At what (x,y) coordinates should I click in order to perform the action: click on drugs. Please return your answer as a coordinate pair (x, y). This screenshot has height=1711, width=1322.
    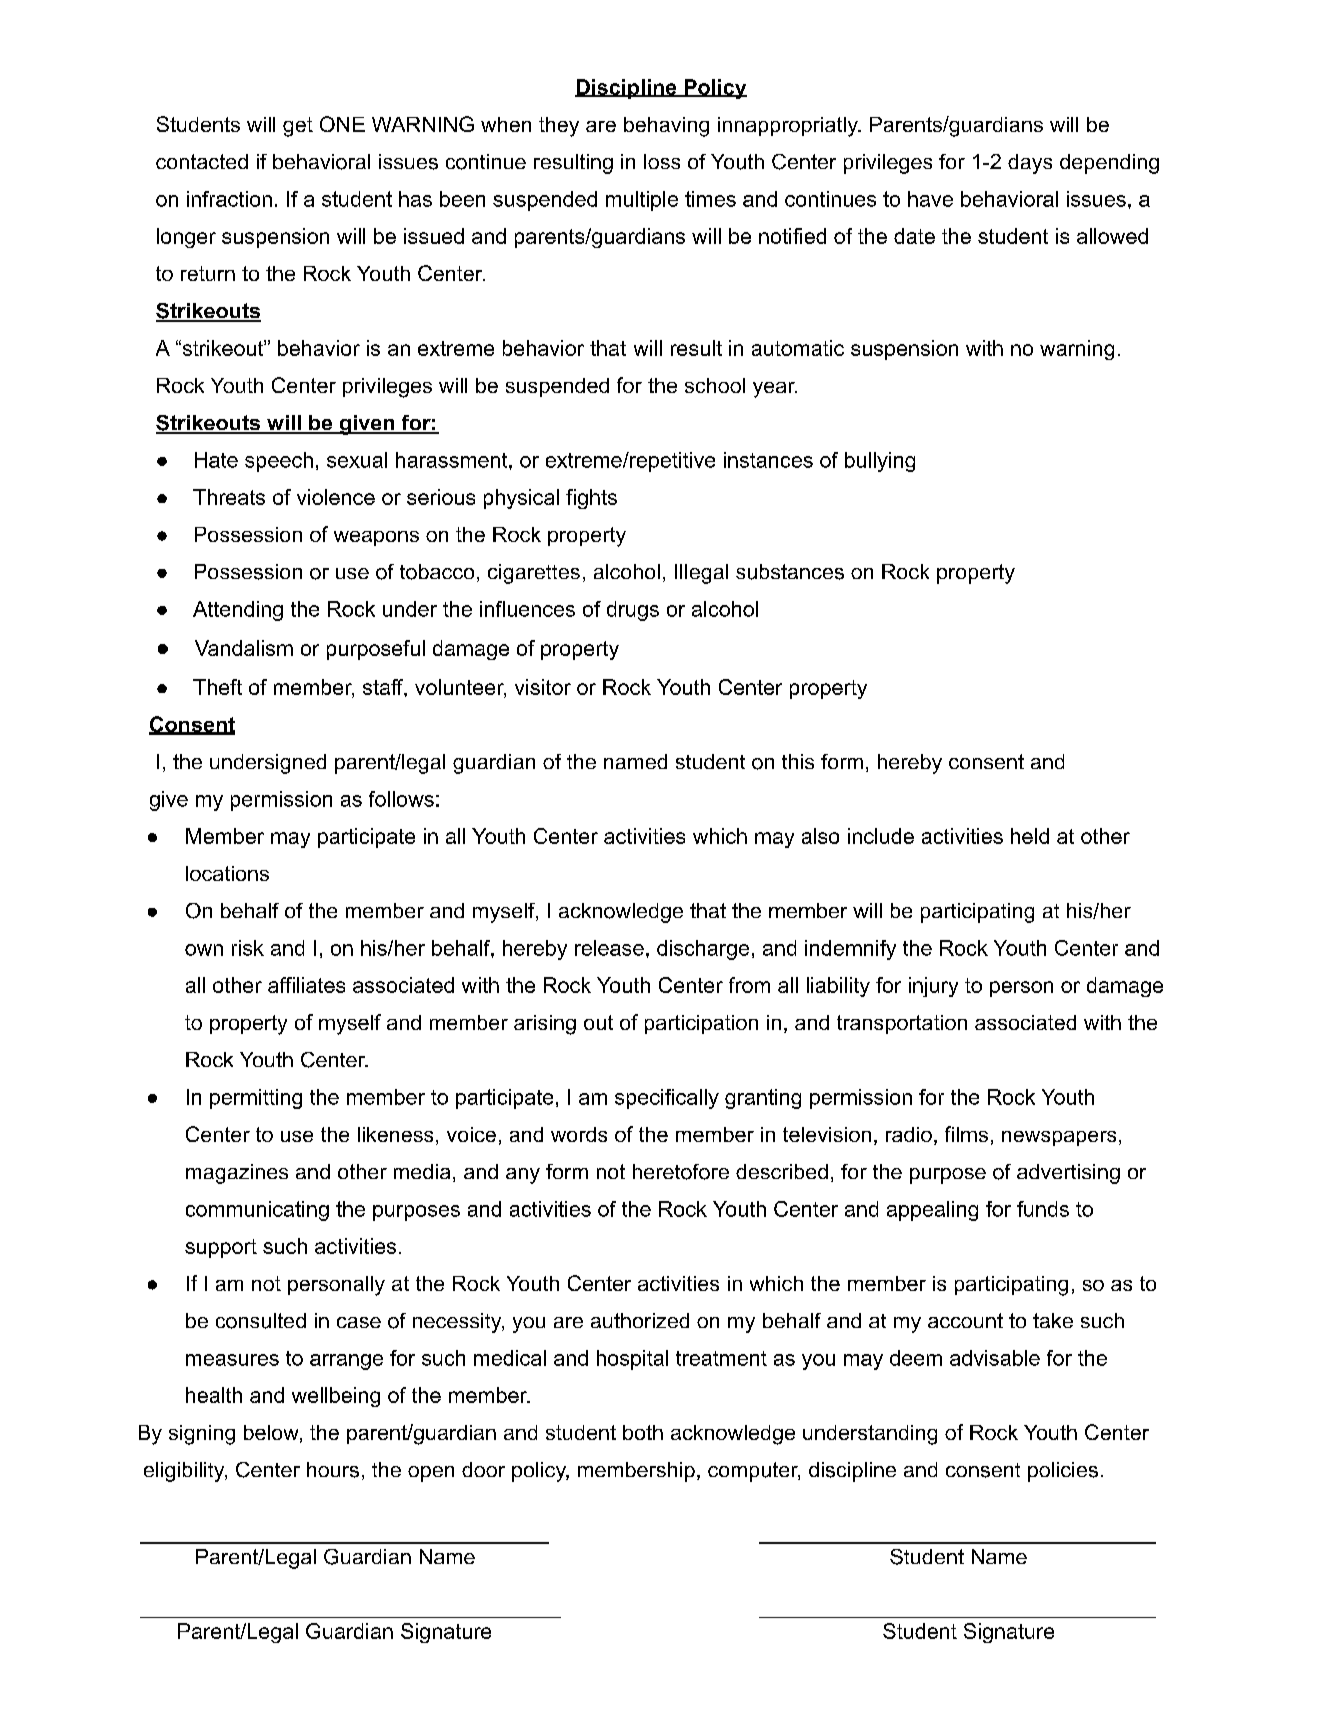
    Looking at the image, I should click on (633, 611).
